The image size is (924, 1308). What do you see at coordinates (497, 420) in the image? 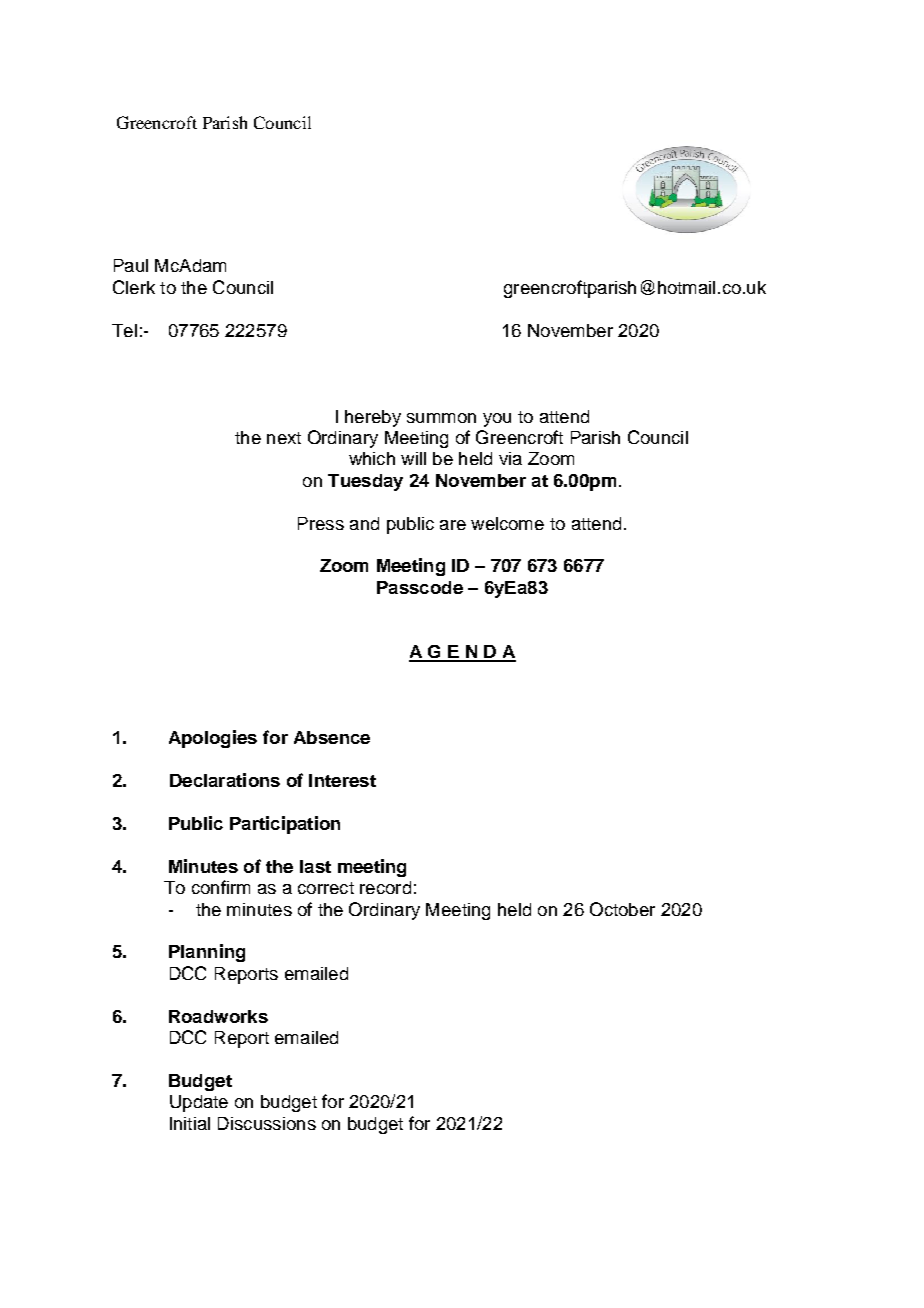
I see `you` at bounding box center [497, 420].
